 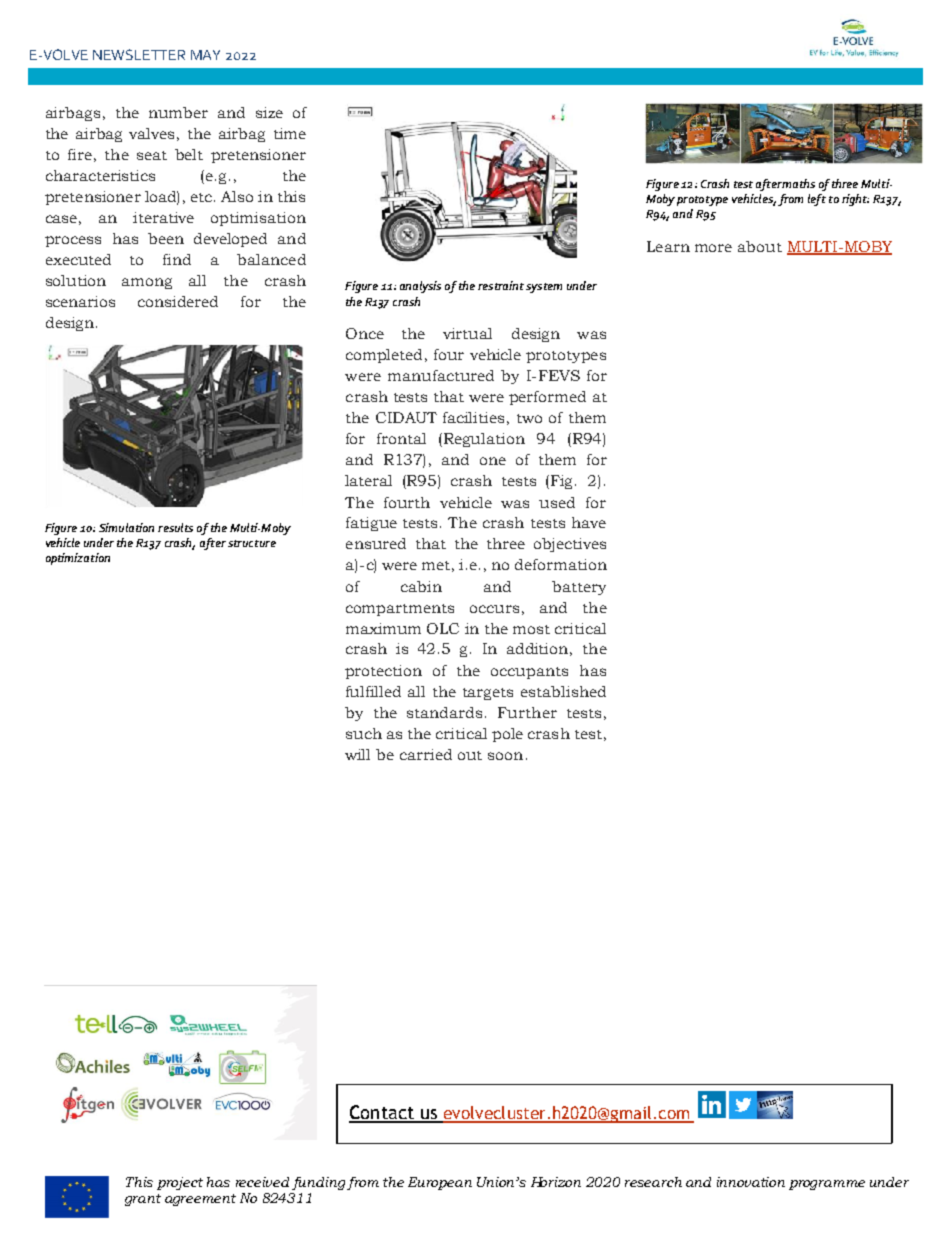 I want to click on OLC, so click(x=443, y=628).
